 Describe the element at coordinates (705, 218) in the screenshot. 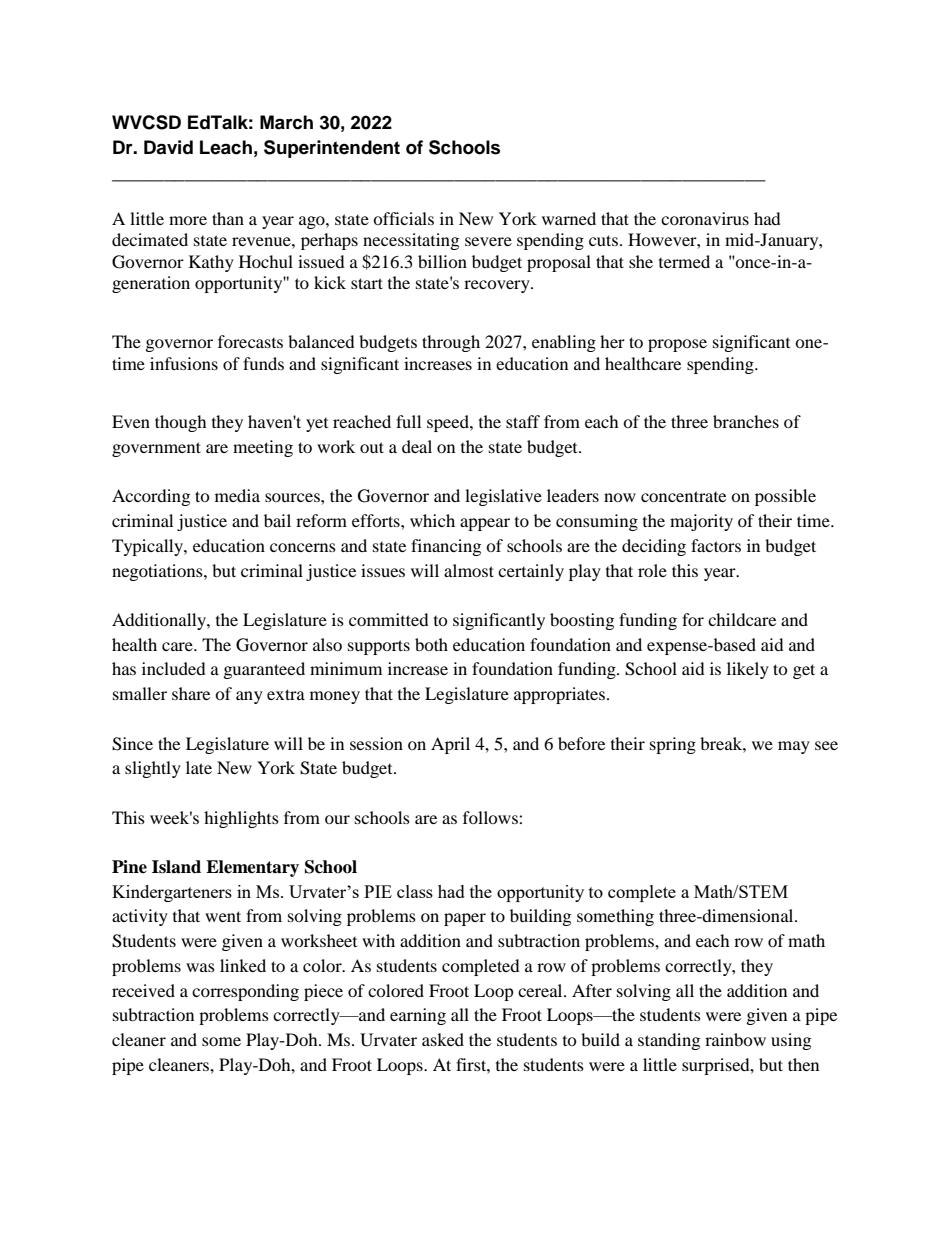

I see `coronavirus` at that location.
